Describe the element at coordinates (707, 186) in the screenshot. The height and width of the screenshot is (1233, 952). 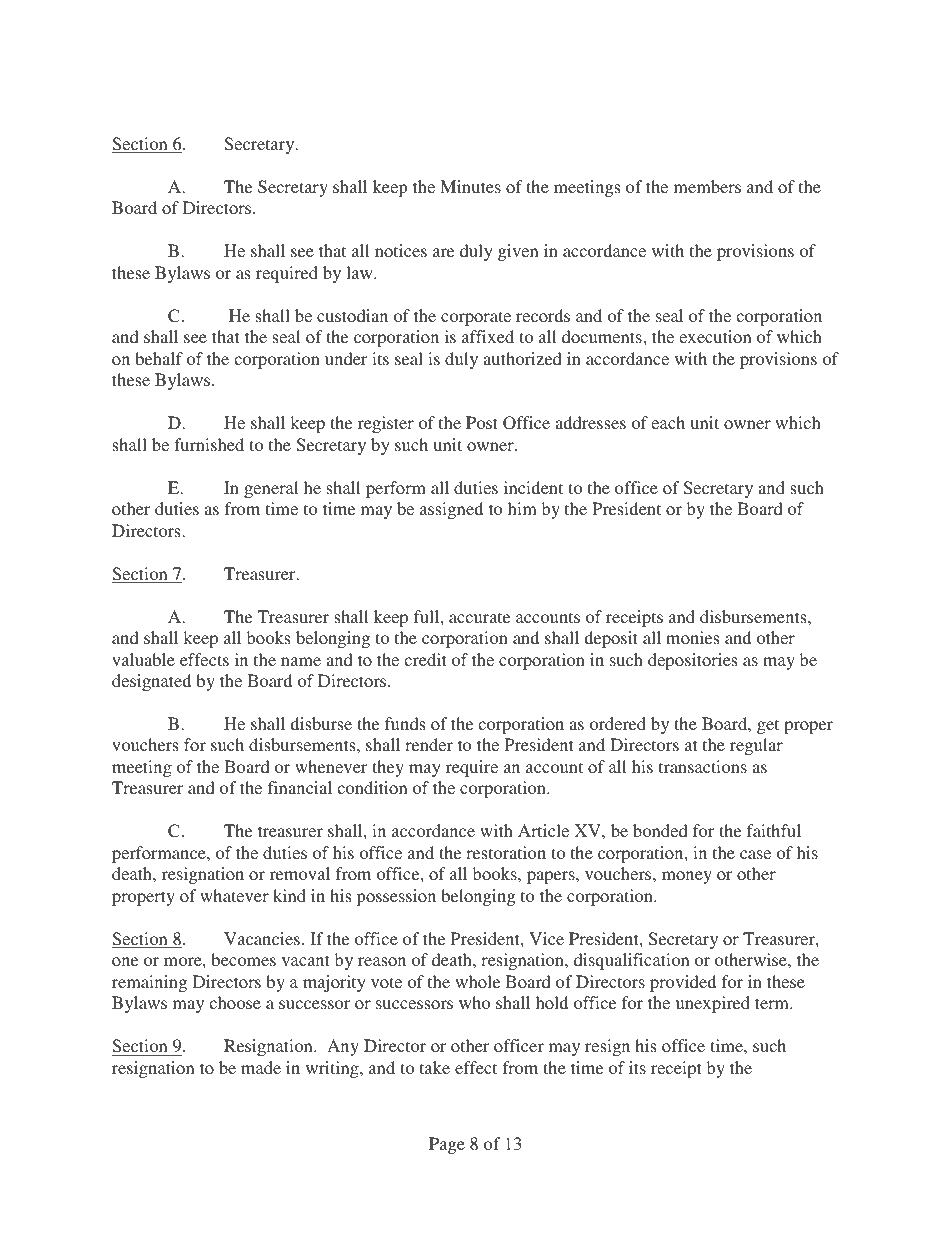
I see `members` at that location.
